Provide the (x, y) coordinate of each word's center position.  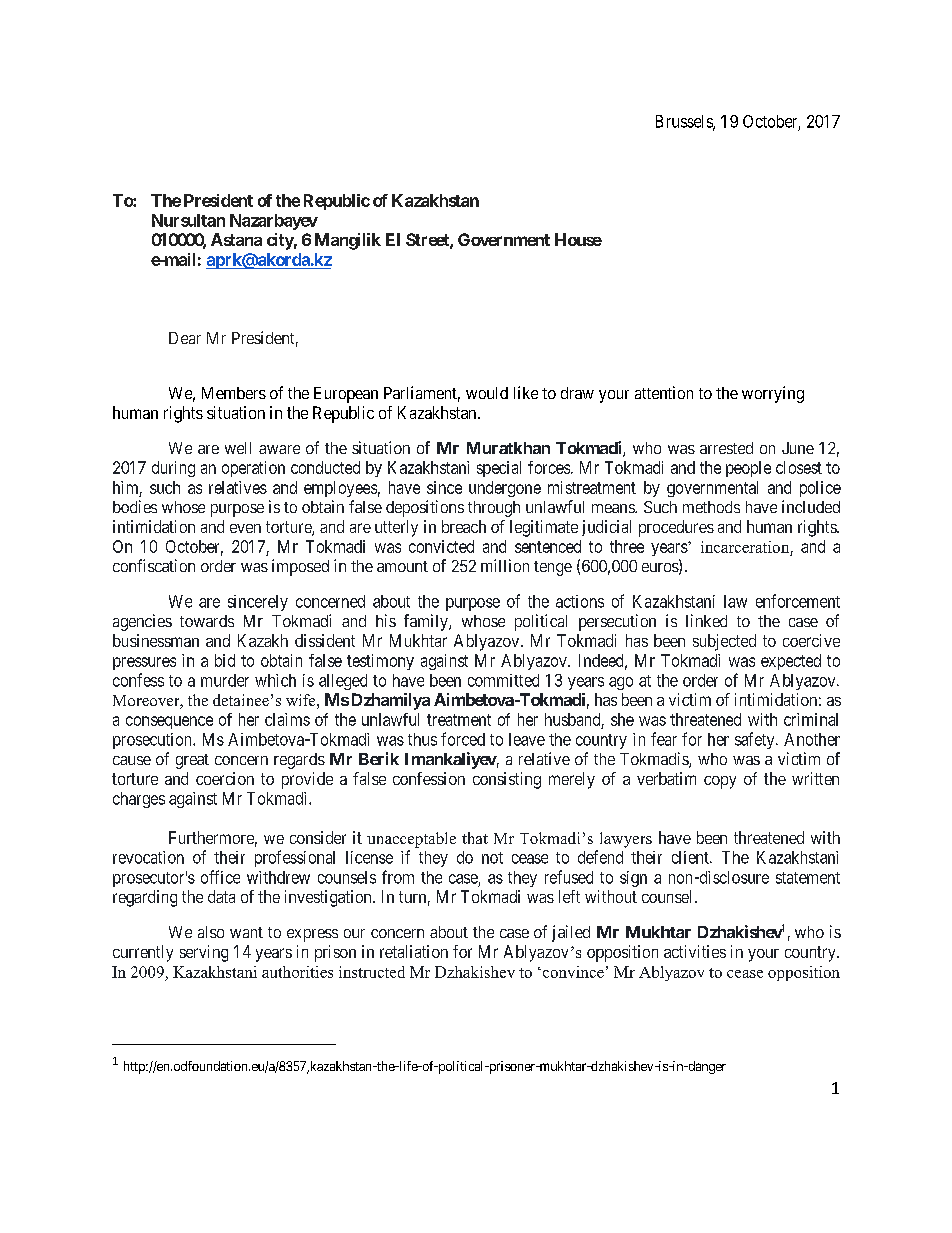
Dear (185, 338)
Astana (236, 239)
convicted (441, 546)
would (487, 393)
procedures (676, 528)
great (192, 761)
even (245, 528)
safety (756, 740)
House (578, 239)
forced (463, 739)
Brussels (685, 122)
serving (204, 953)
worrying (773, 394)
